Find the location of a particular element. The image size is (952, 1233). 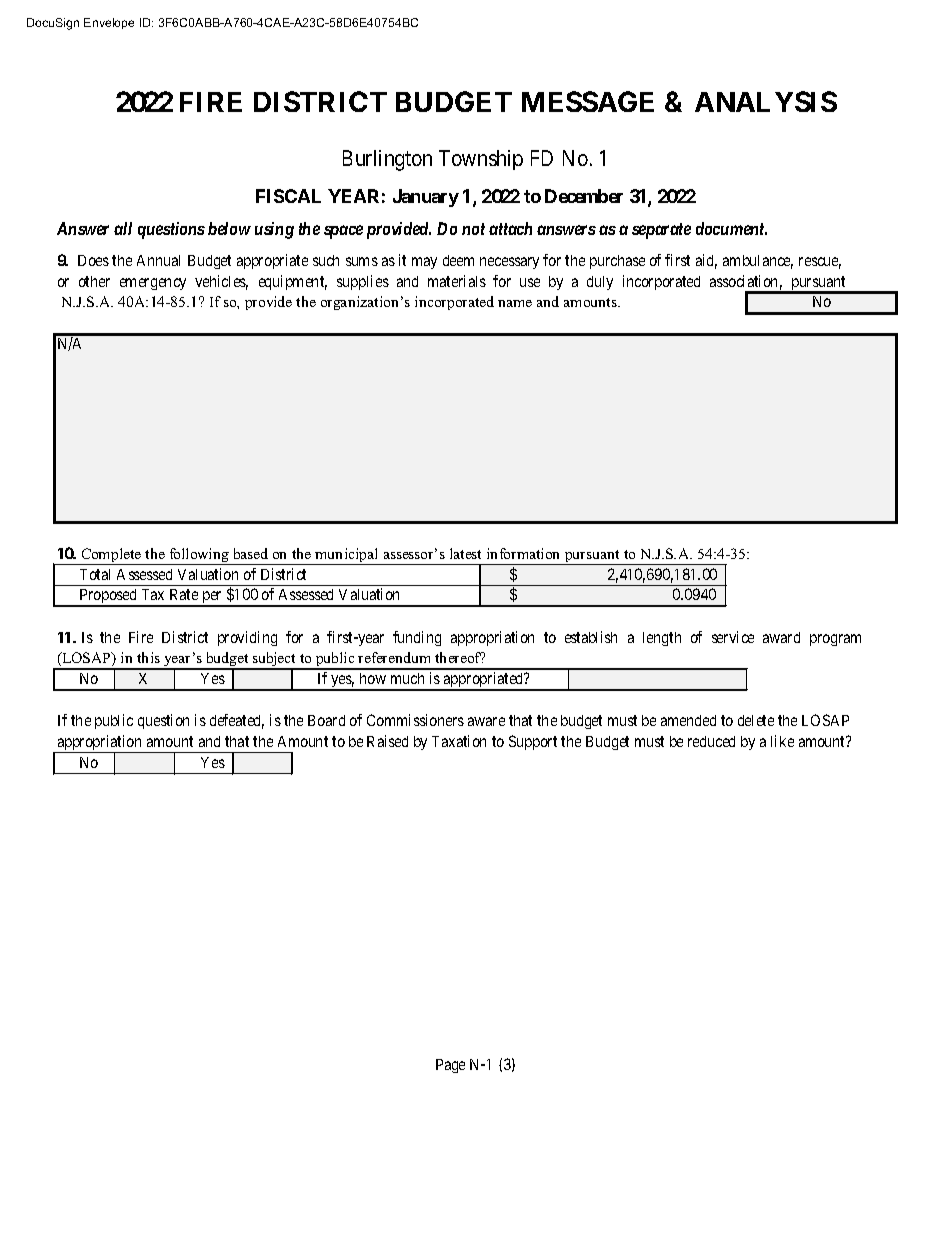

FISCAL is located at coordinates (288, 196).
